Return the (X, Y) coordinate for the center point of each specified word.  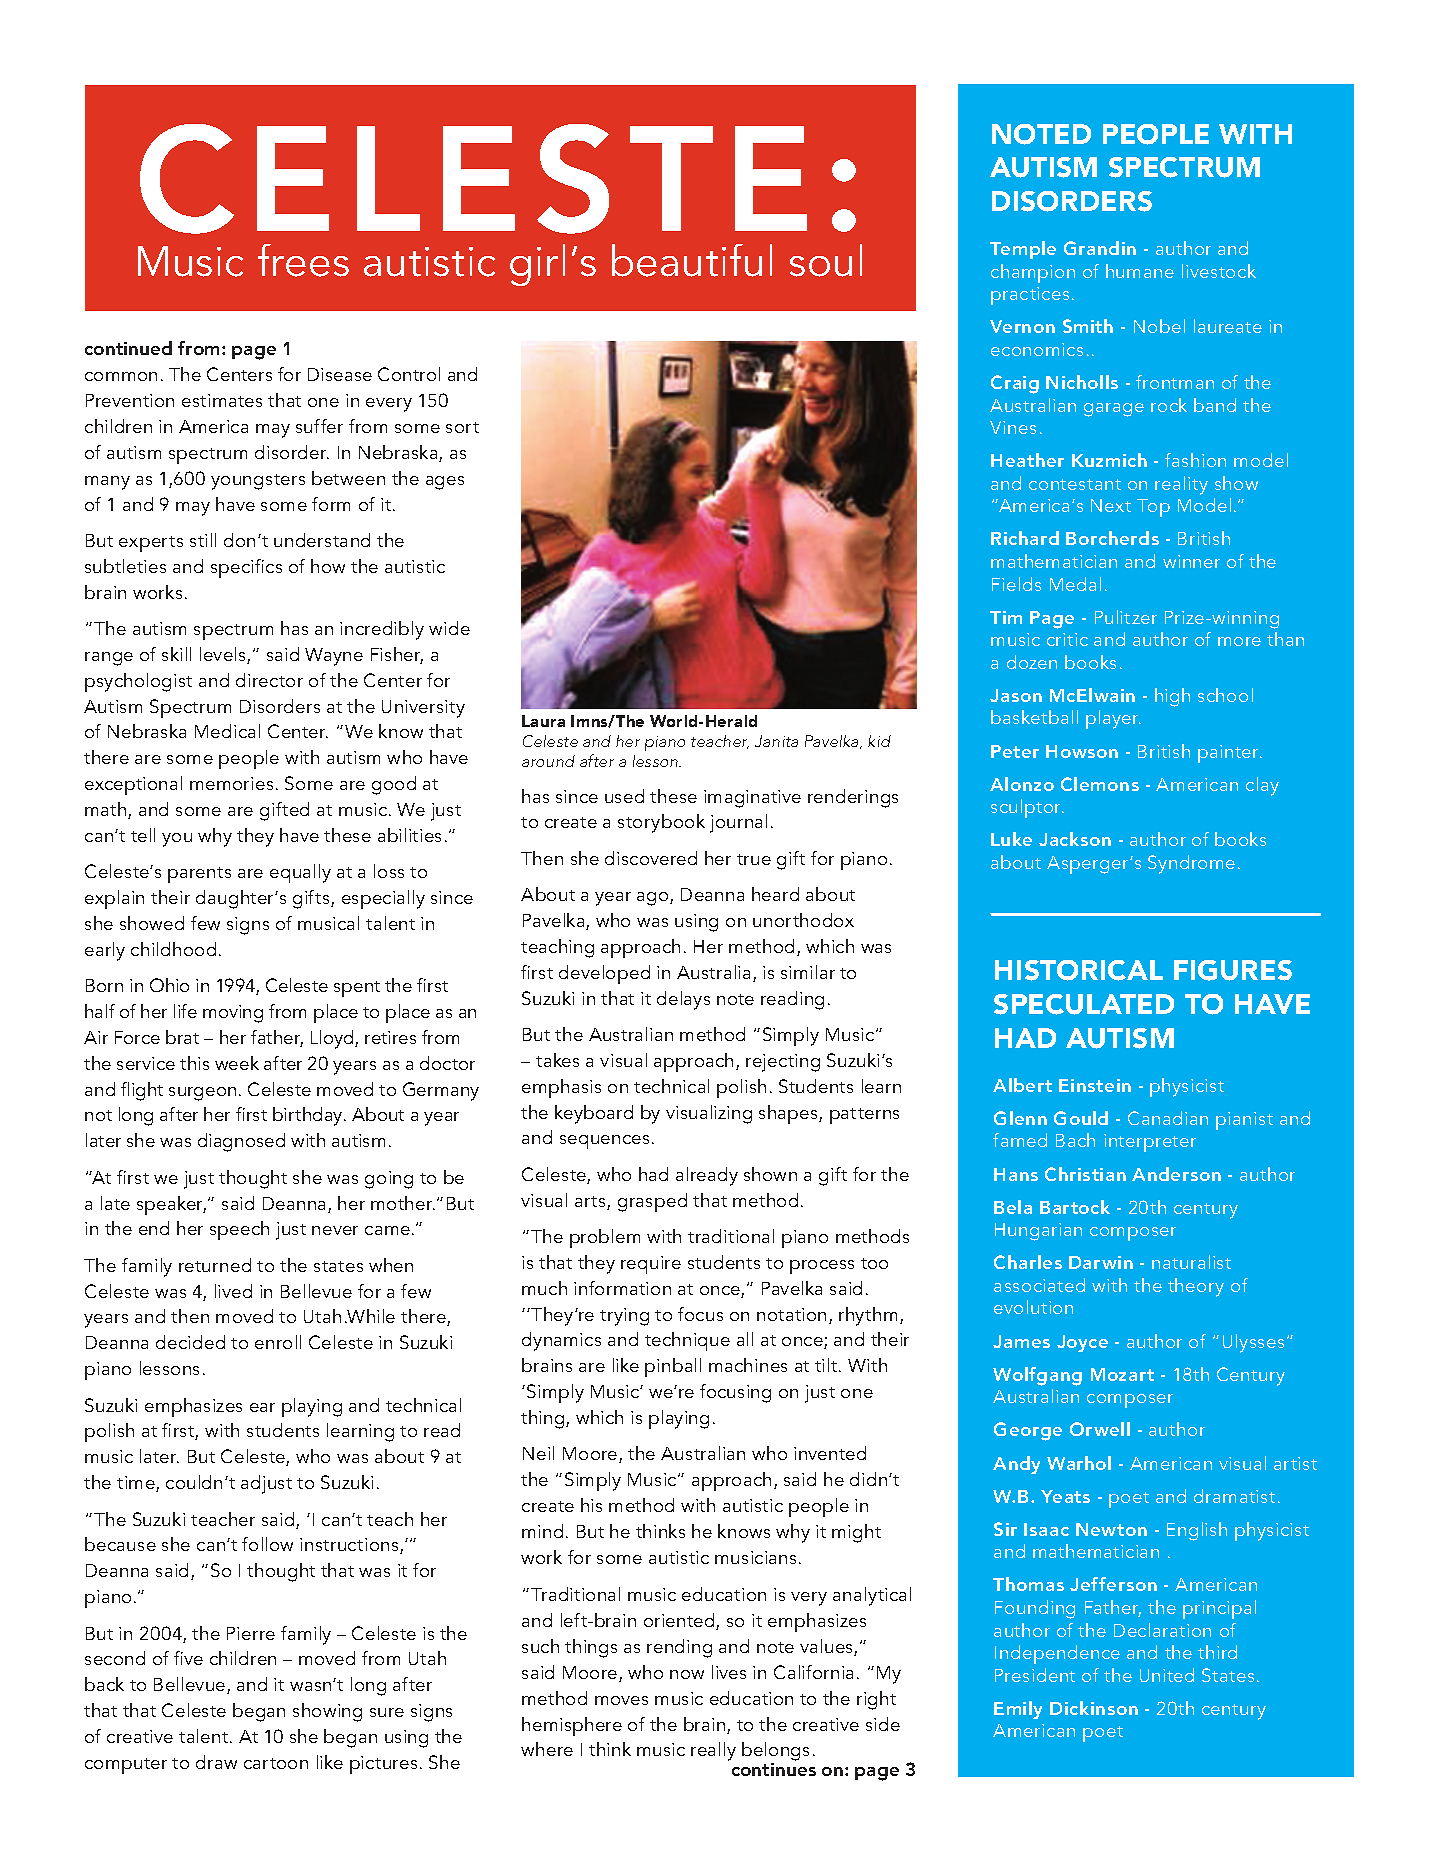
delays (683, 1000)
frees (303, 260)
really (713, 1751)
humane (1140, 271)
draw (216, 1762)
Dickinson (1094, 1708)
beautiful (692, 260)
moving (233, 1014)
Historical (1079, 970)
